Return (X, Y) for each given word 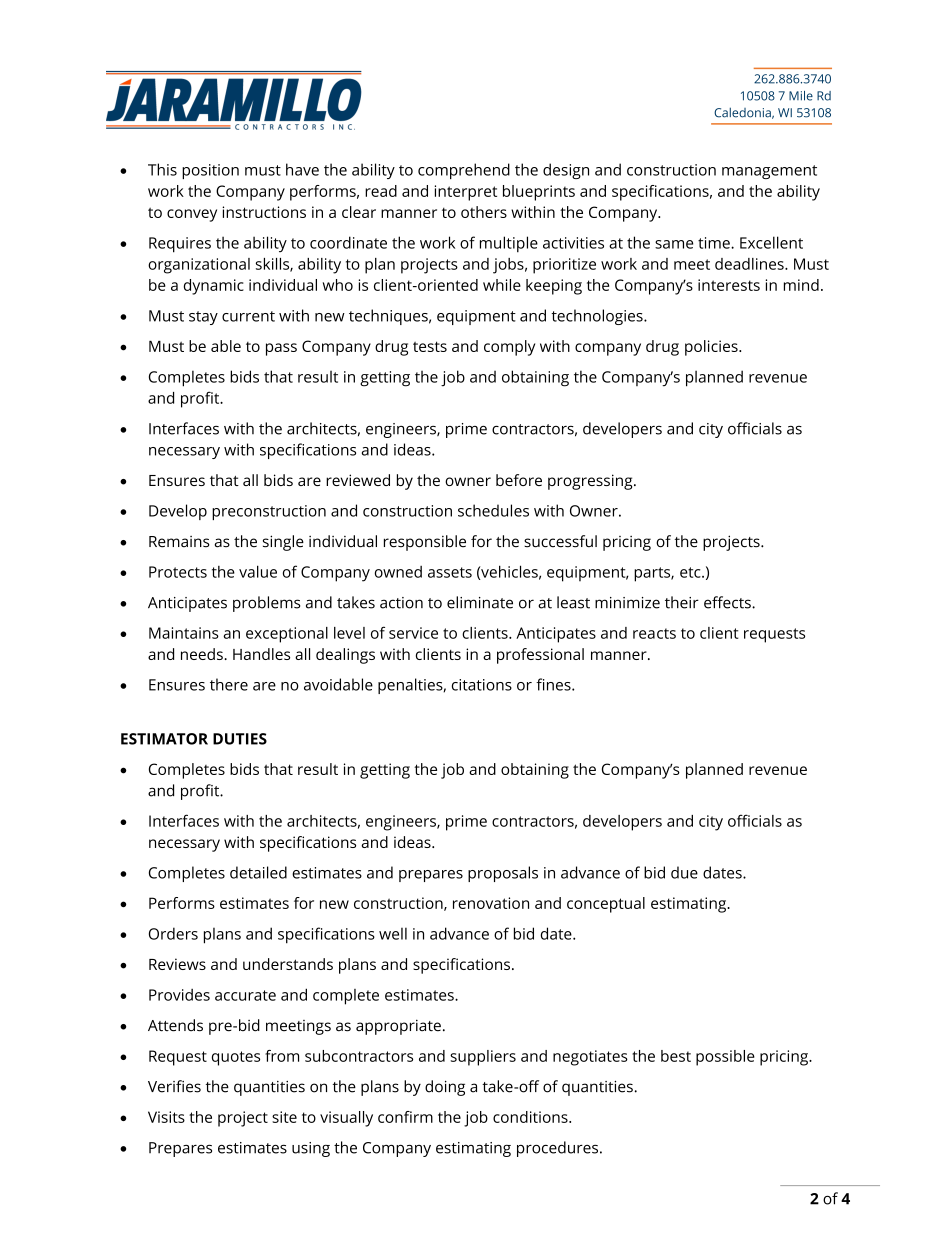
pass (281, 349)
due (684, 872)
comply (509, 348)
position (210, 171)
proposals (503, 874)
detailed (258, 872)
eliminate (480, 602)
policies (712, 348)
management (769, 172)
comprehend (464, 171)
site (284, 1117)
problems (266, 604)
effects (728, 602)
